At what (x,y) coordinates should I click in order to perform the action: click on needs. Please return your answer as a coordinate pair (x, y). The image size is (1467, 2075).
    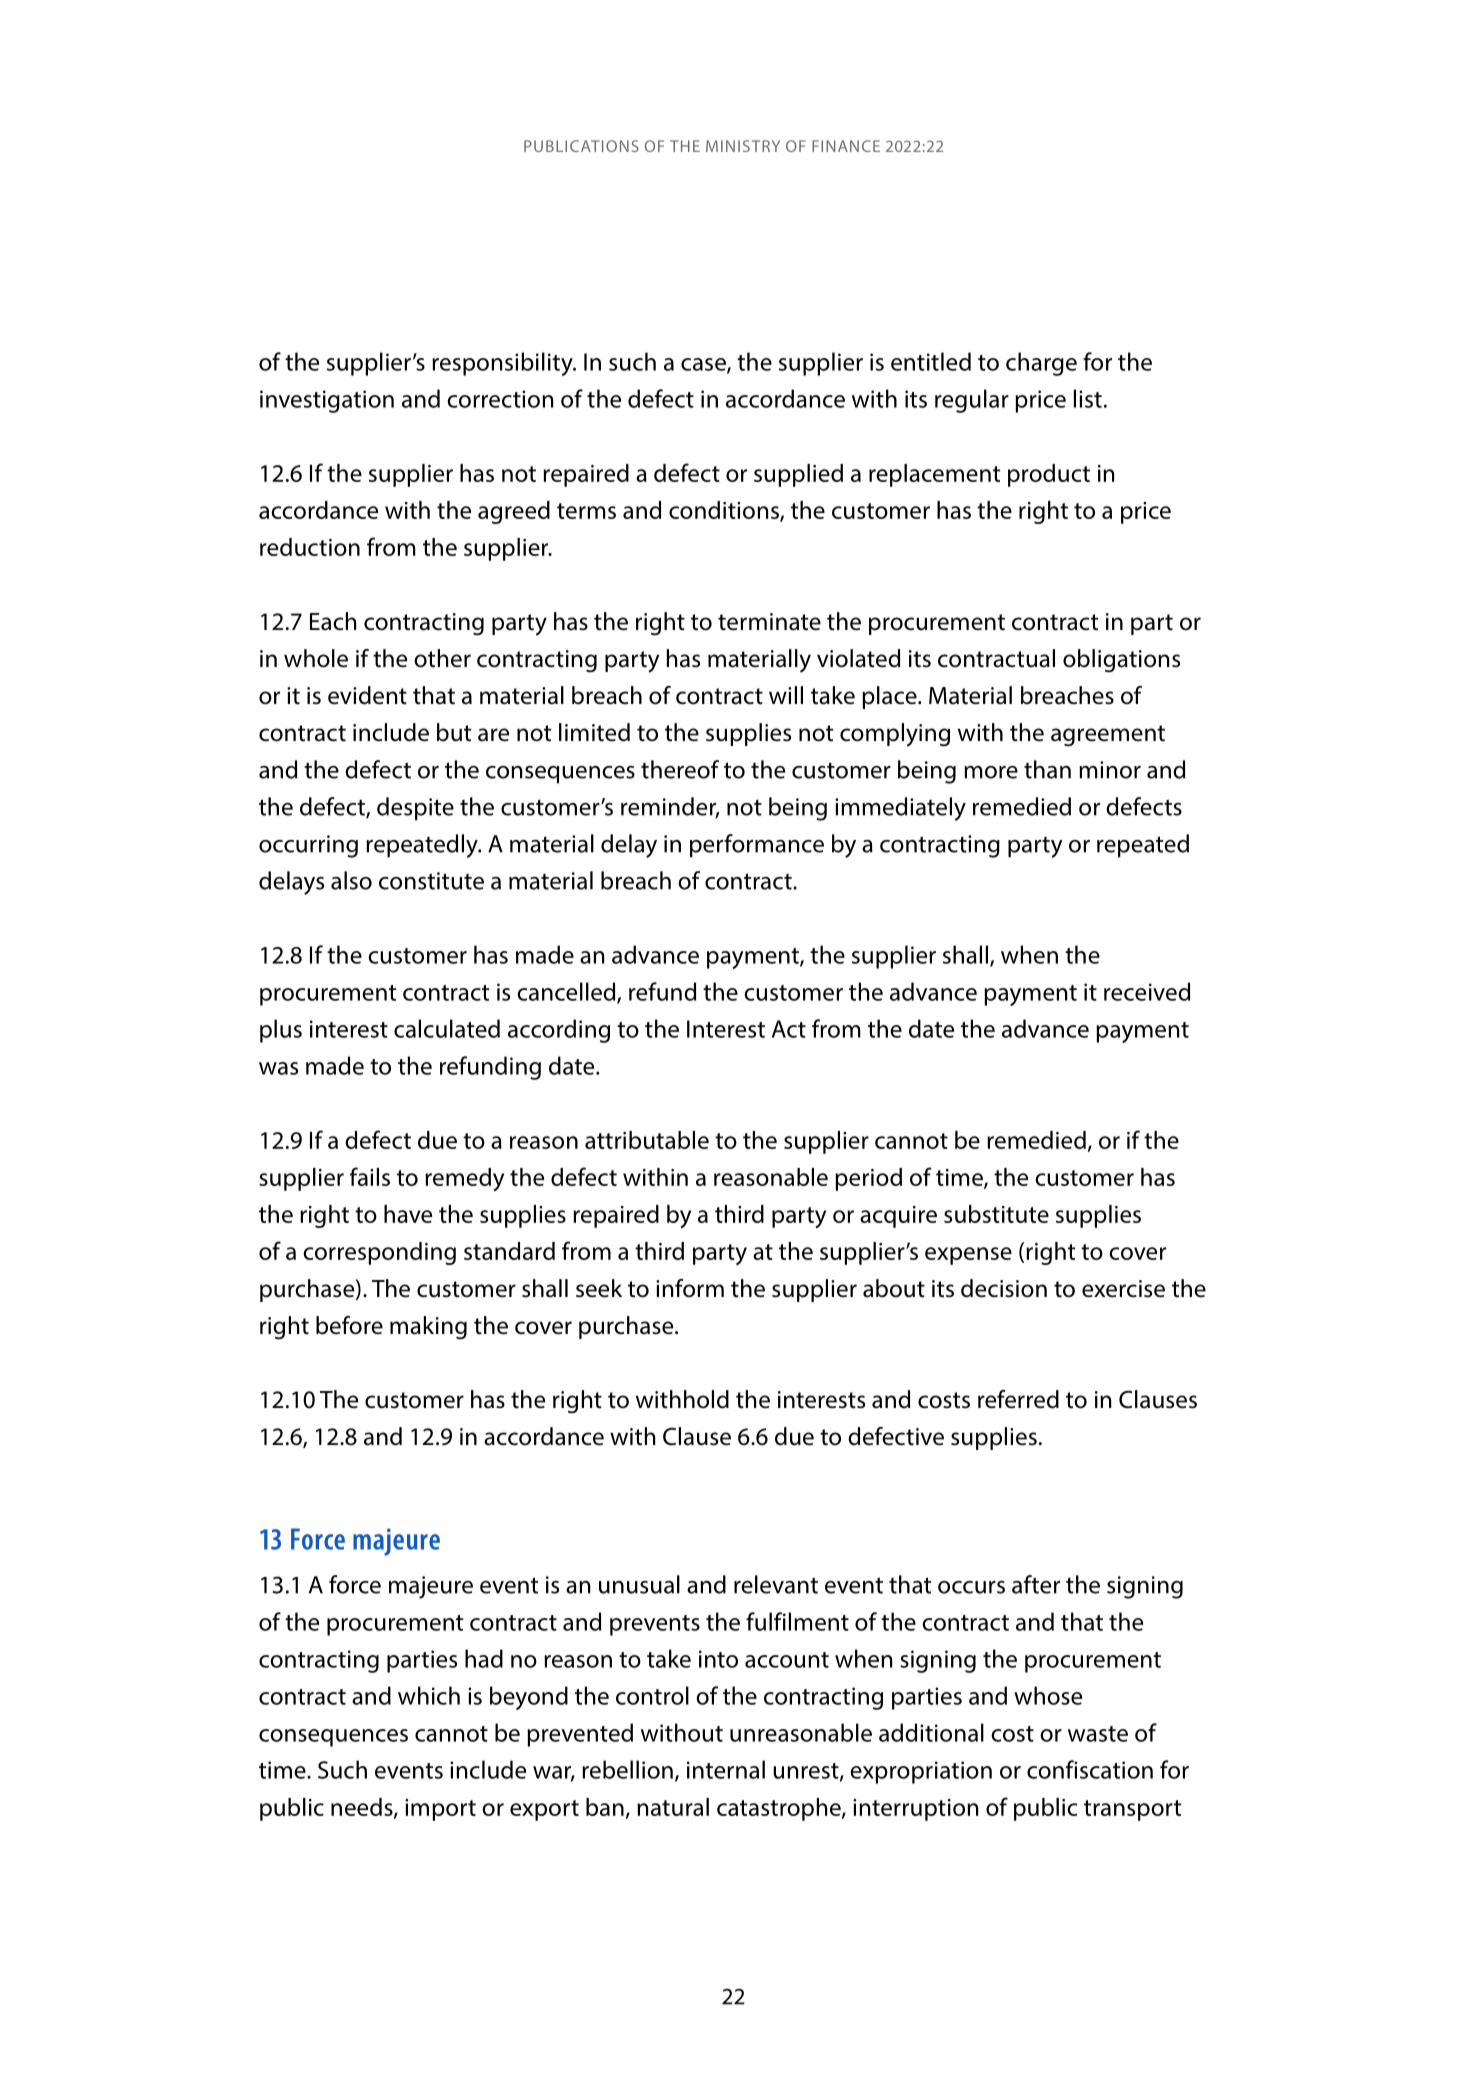
    Looking at the image, I should click on (363, 1808).
